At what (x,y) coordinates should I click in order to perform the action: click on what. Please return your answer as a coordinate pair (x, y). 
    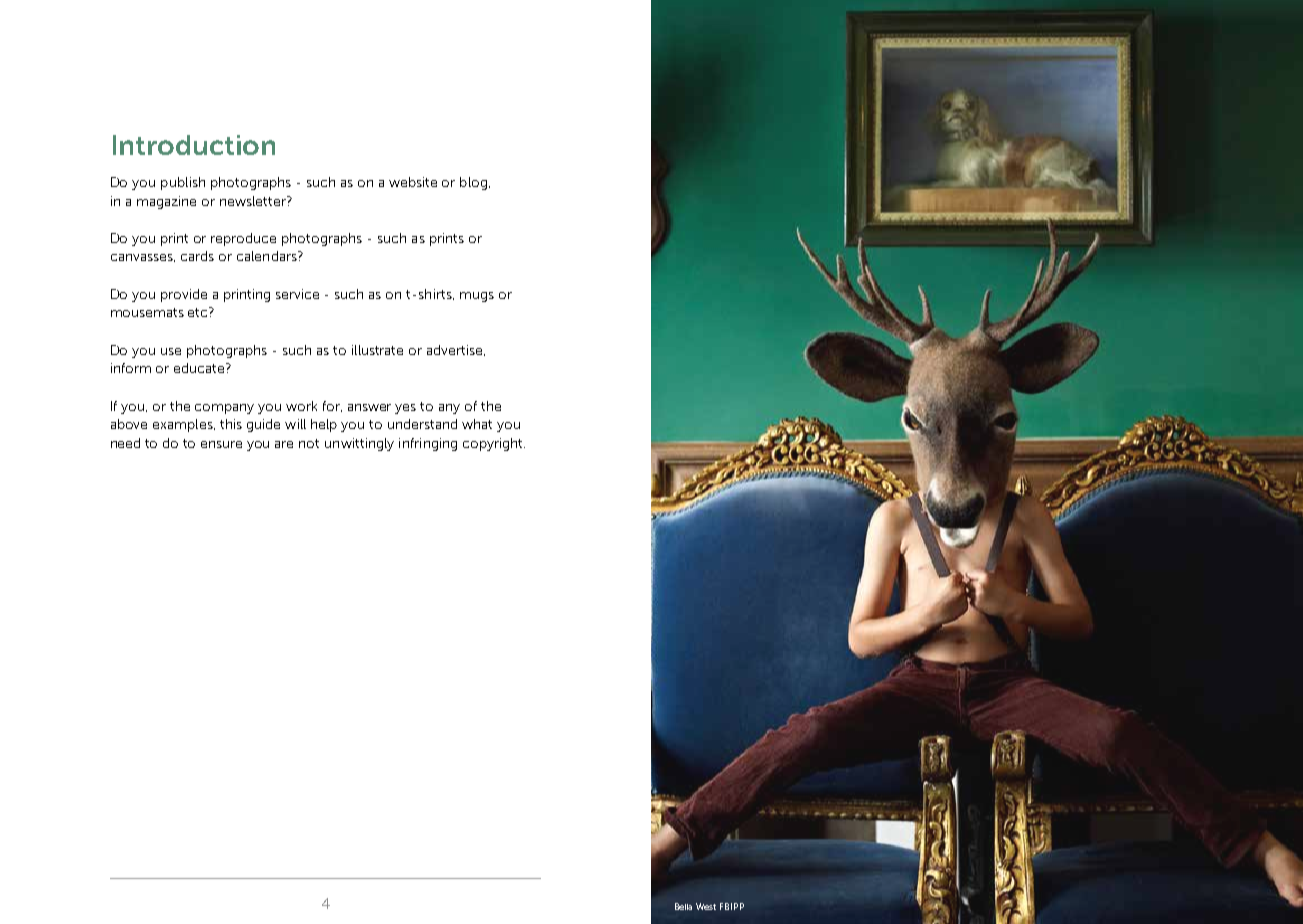
    Looking at the image, I should click on (477, 424).
